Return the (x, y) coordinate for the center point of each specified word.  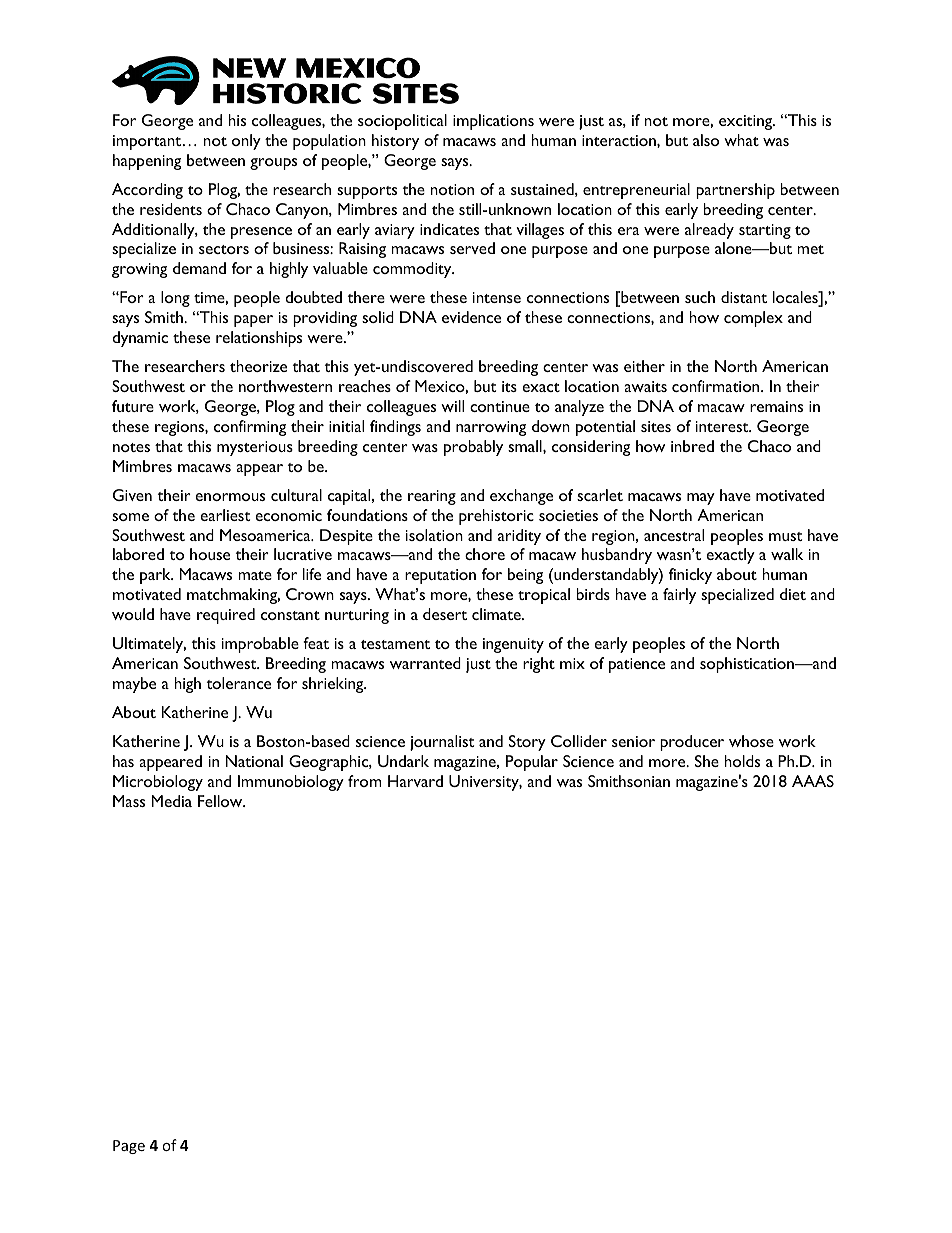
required (226, 616)
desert (445, 614)
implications (493, 122)
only (246, 142)
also (706, 140)
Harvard (415, 781)
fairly (679, 596)
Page (129, 1147)
